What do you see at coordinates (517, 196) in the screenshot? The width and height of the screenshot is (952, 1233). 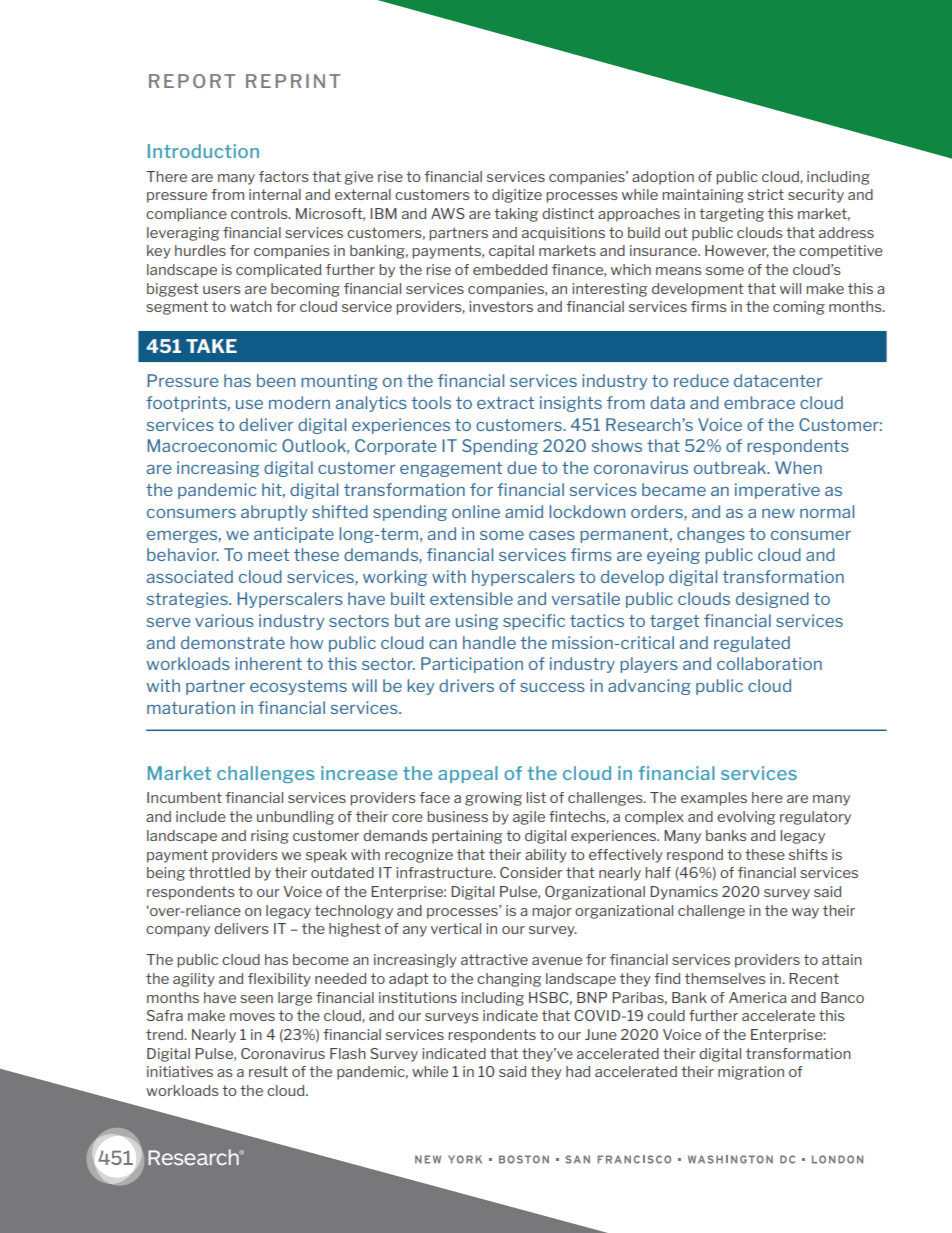 I see `digitize` at bounding box center [517, 196].
